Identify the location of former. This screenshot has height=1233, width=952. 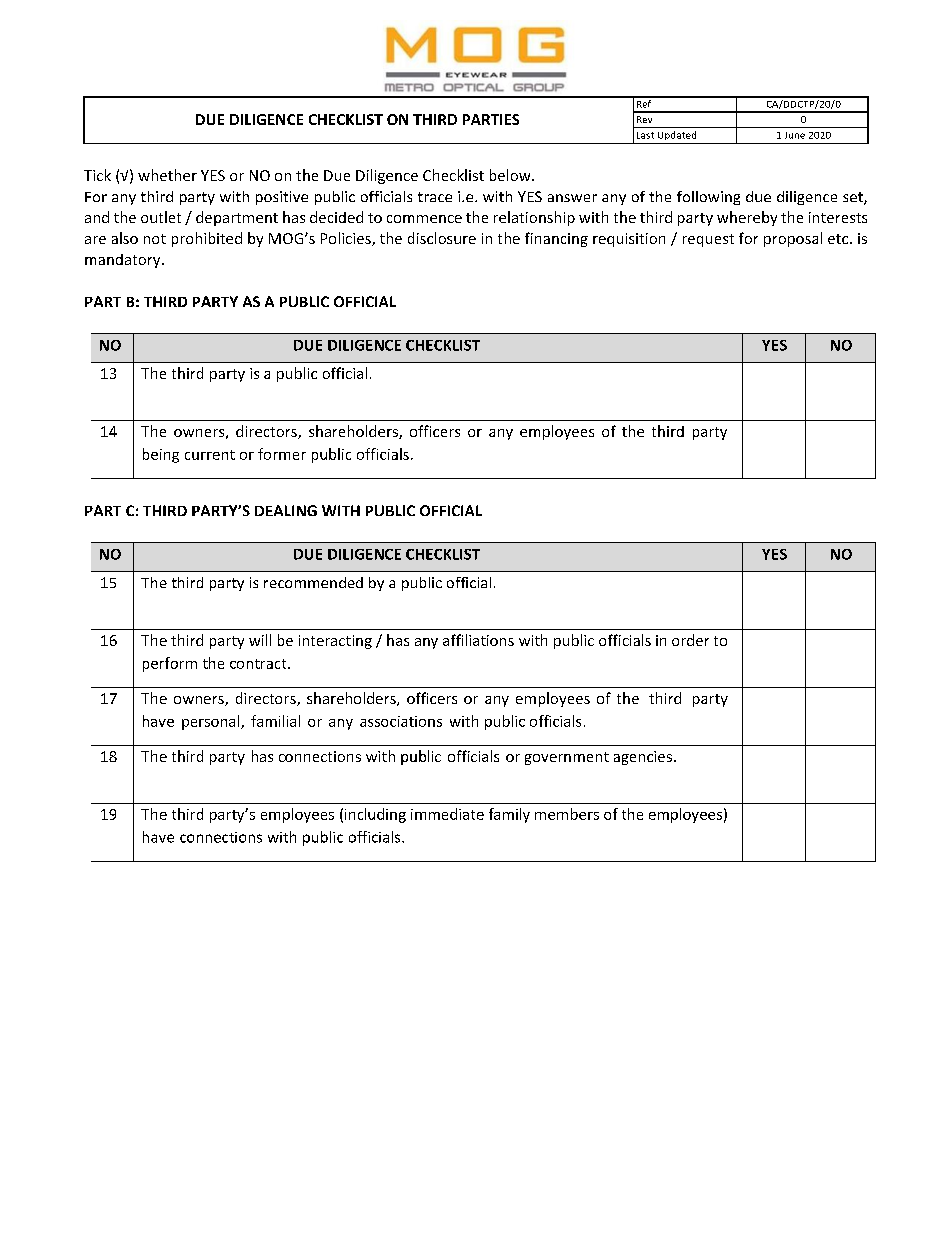
(282, 454).
